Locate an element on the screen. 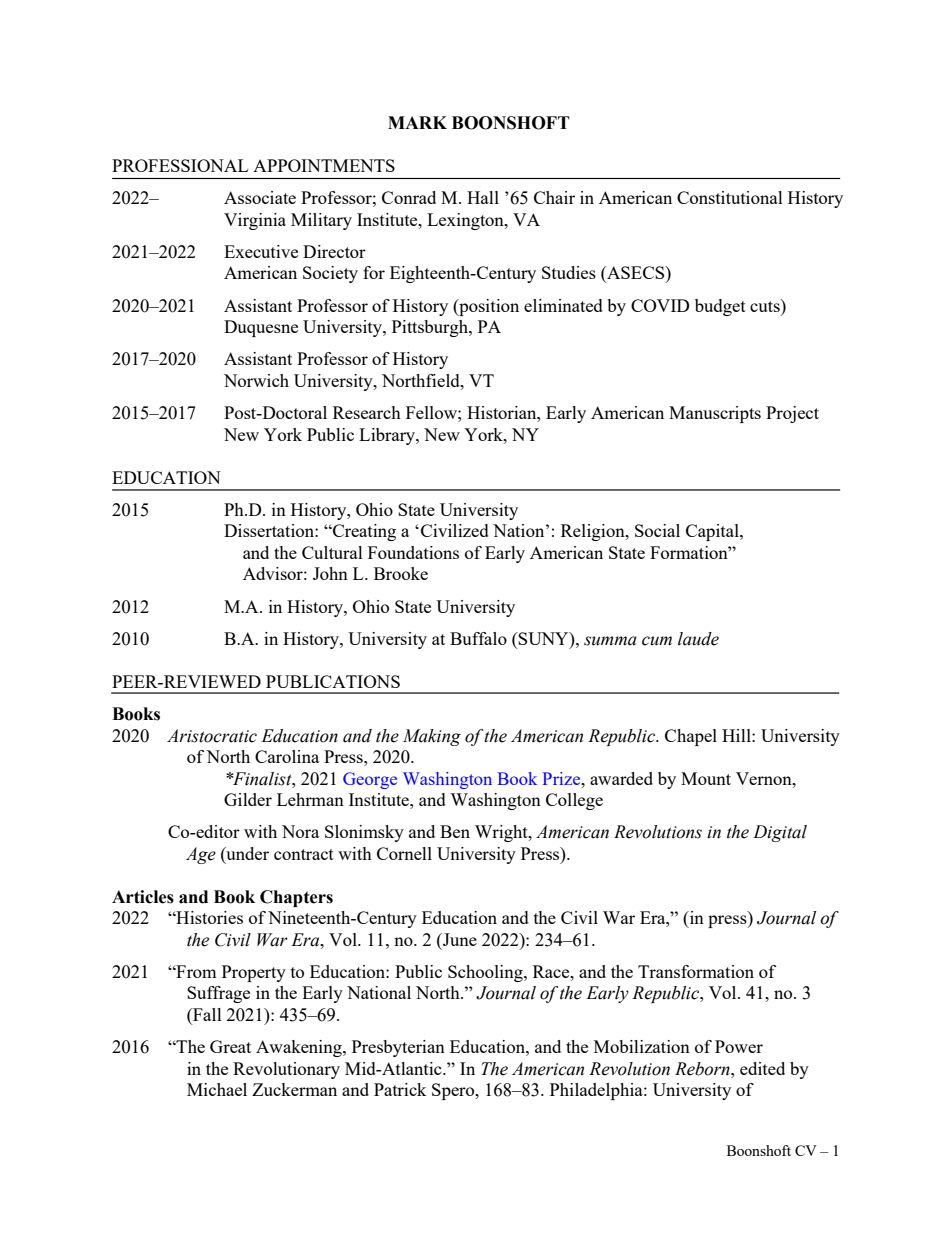  Hall is located at coordinates (483, 197).
